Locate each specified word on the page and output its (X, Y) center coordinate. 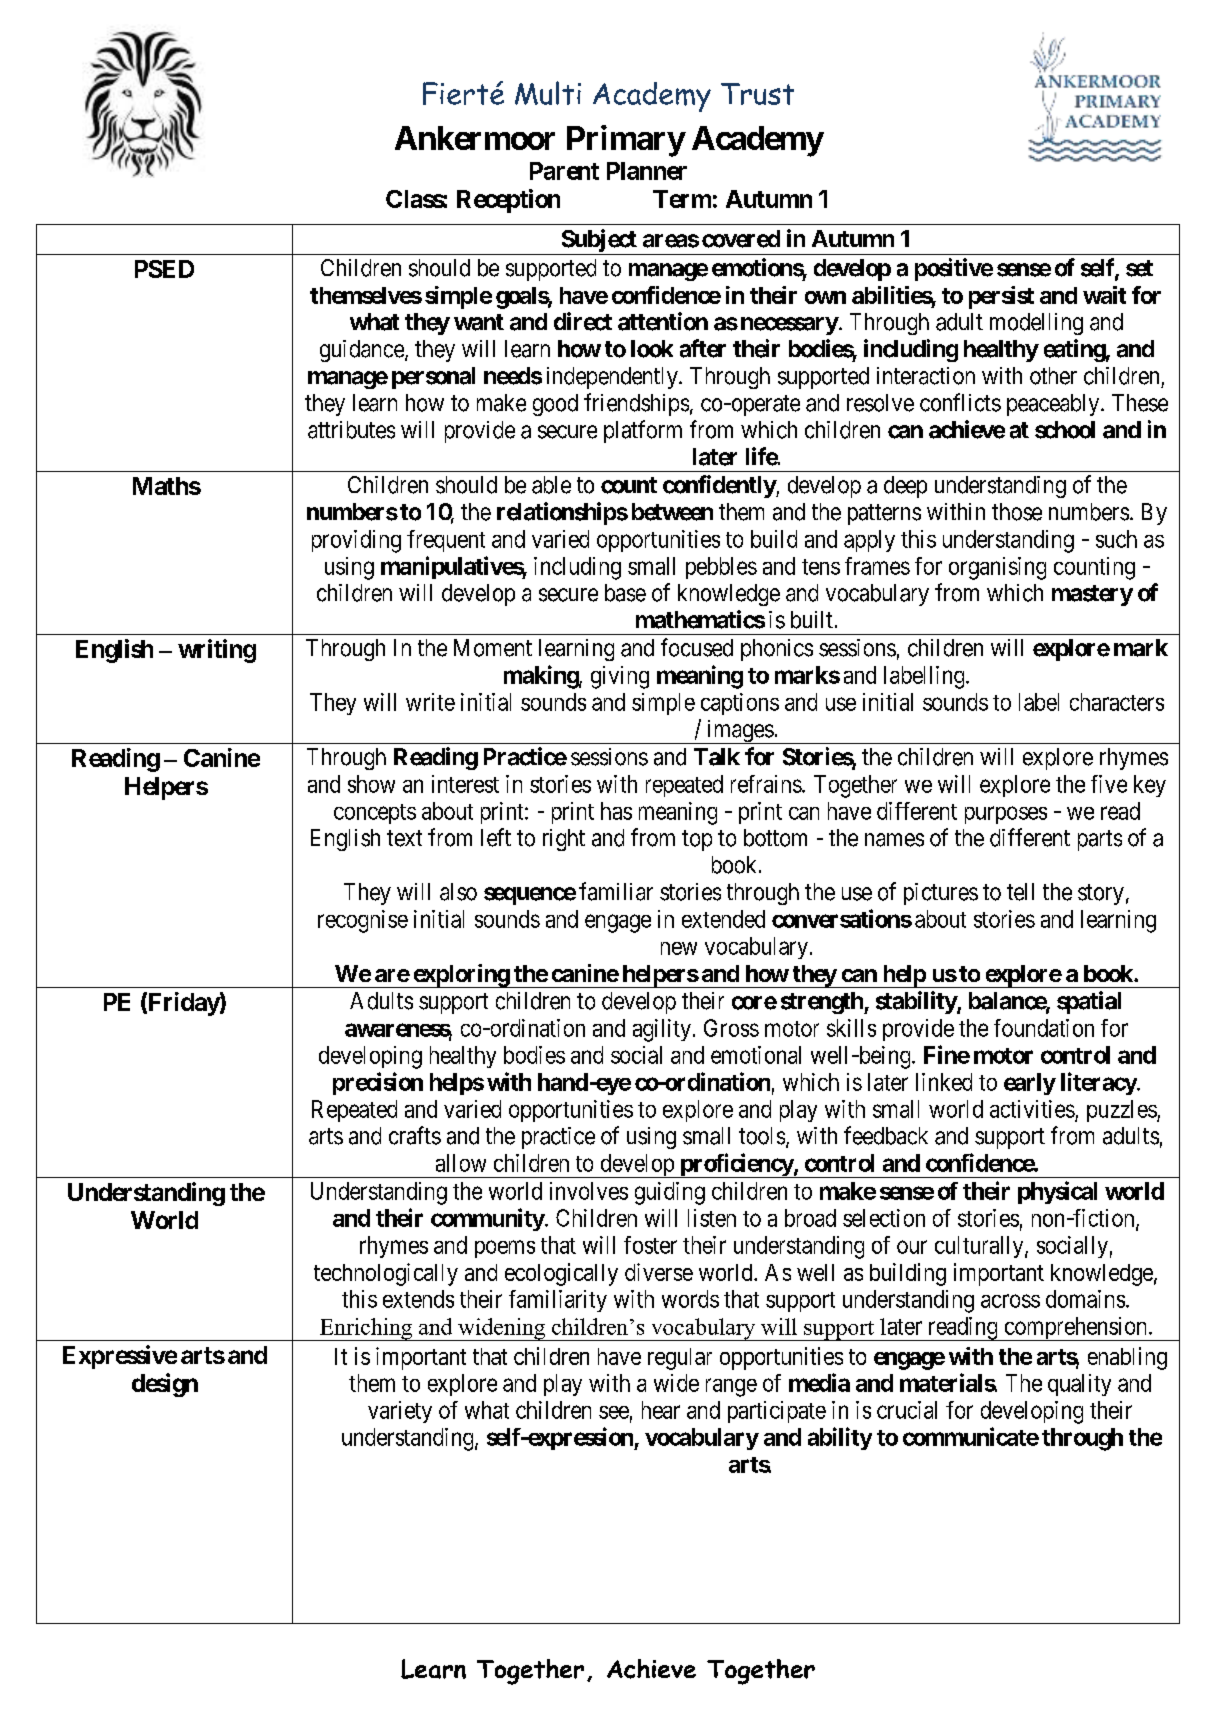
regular (680, 1359)
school (1065, 430)
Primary (626, 141)
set (1139, 268)
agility (662, 1030)
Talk (717, 757)
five (1109, 784)
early (1030, 1084)
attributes (351, 430)
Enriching (366, 1329)
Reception (508, 201)
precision (378, 1083)
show (371, 784)
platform (643, 431)
